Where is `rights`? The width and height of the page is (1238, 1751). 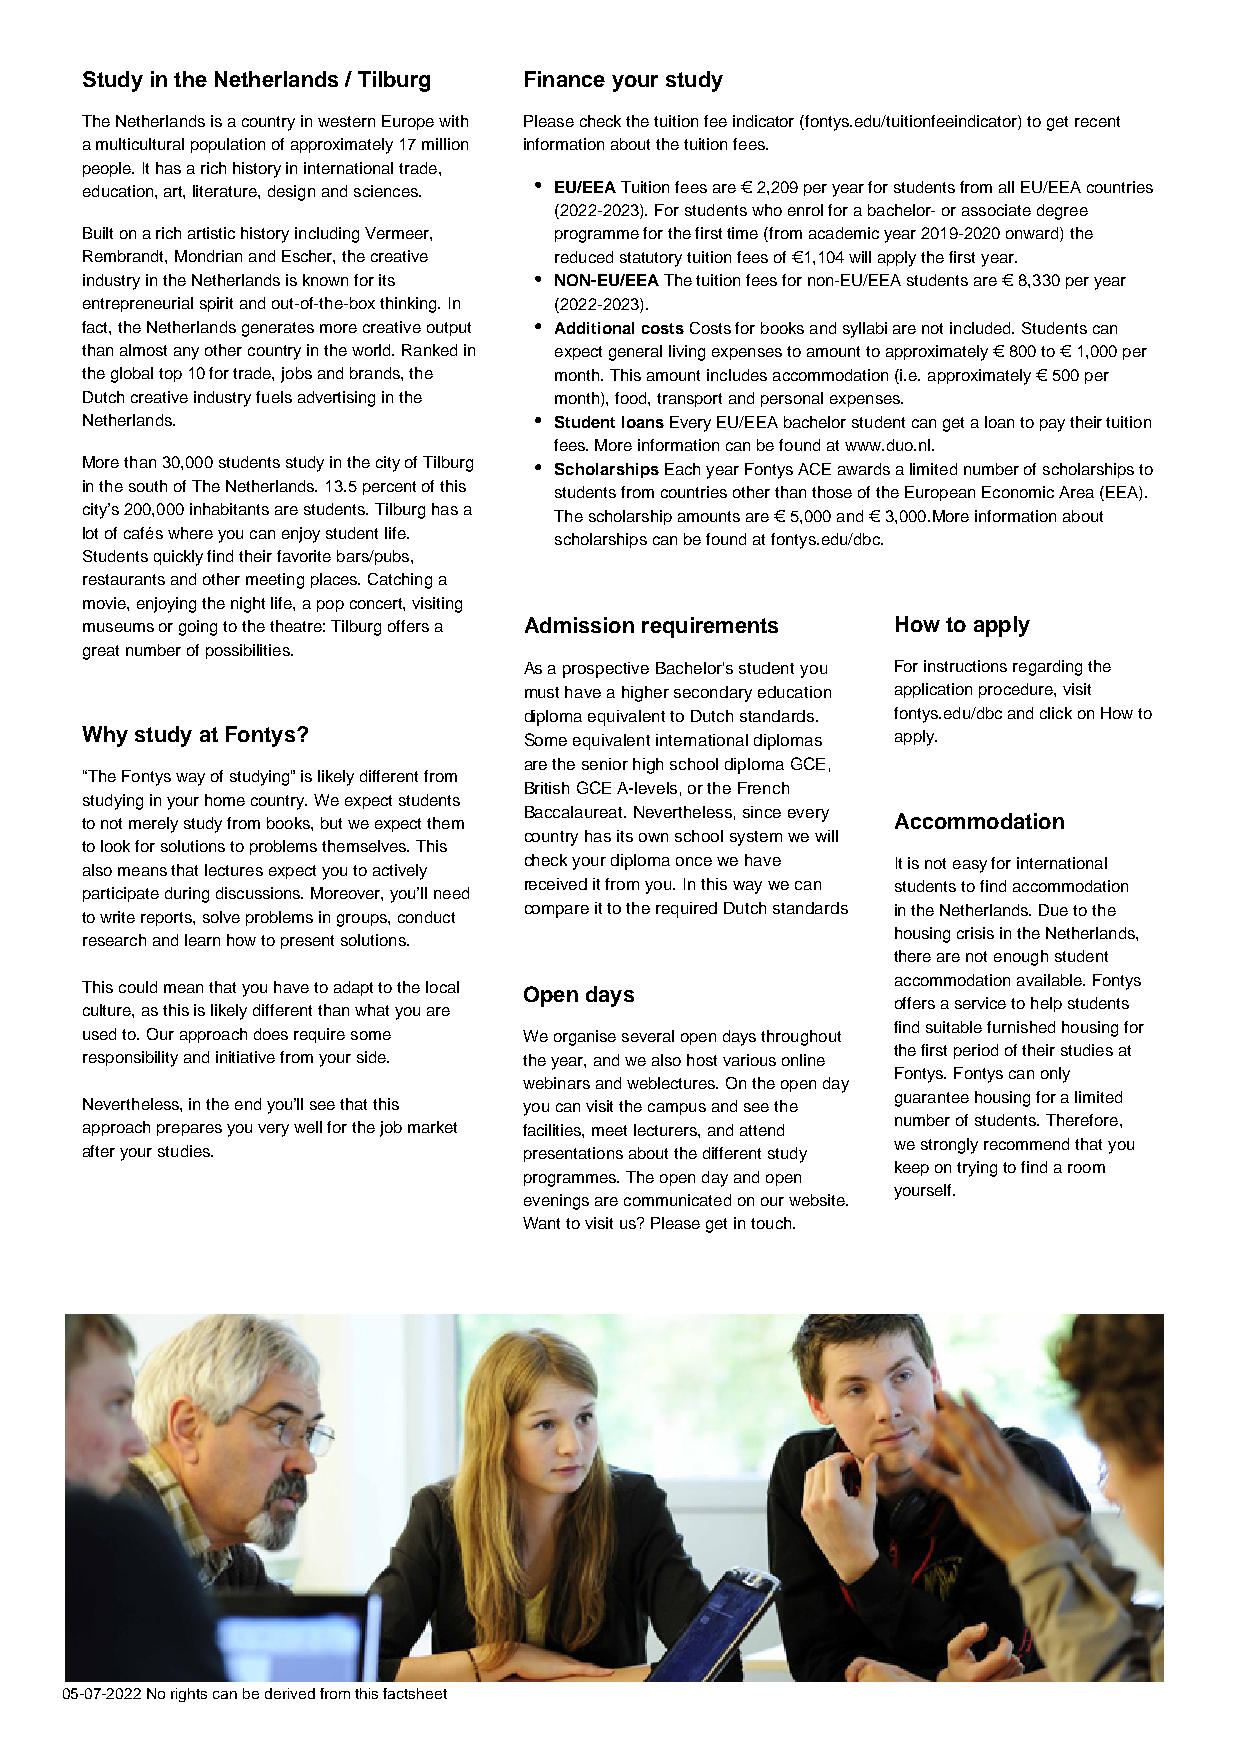
rights is located at coordinates (189, 1695).
